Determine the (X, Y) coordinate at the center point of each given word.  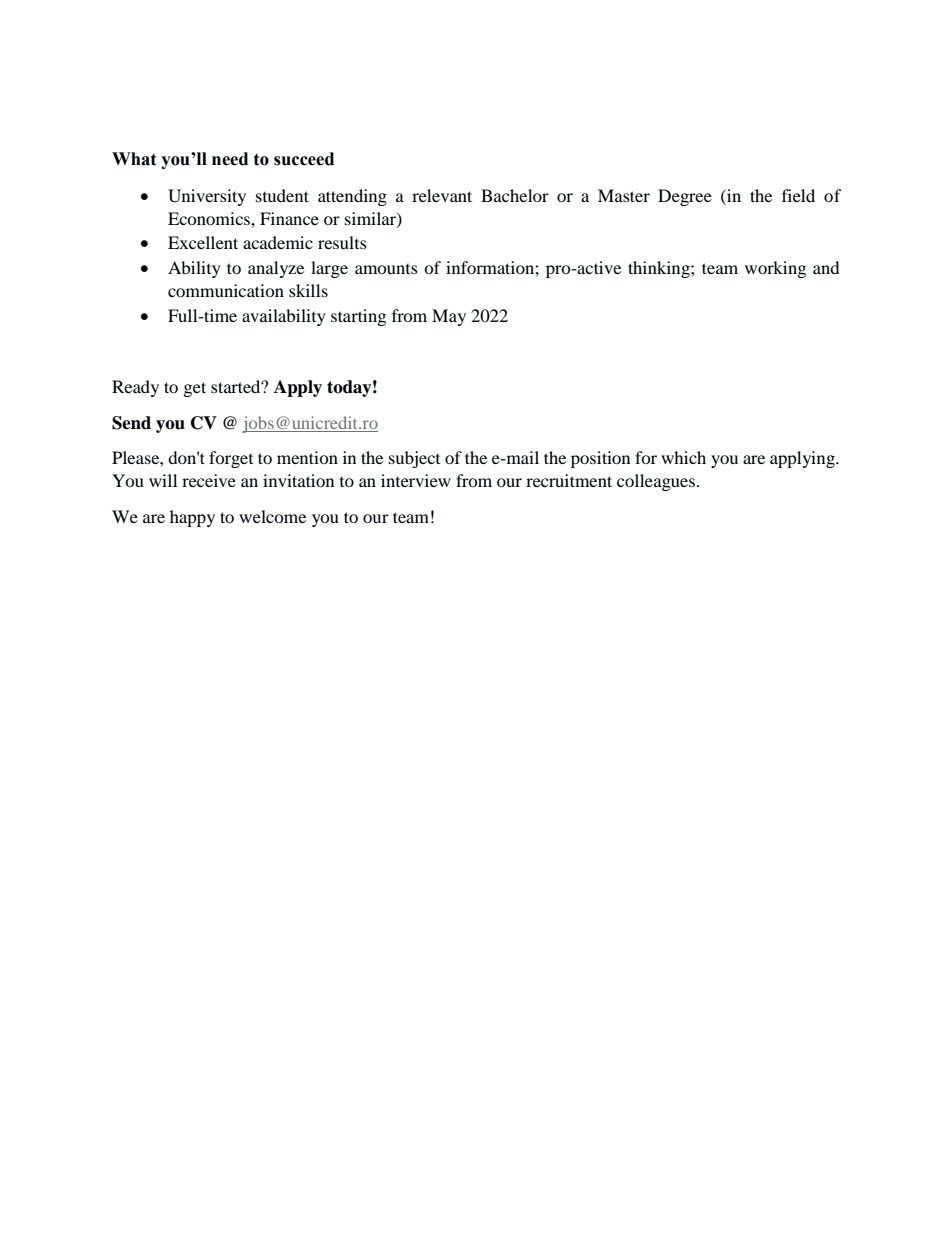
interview (416, 480)
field (798, 195)
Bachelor (515, 195)
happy (192, 518)
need (230, 159)
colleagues (656, 482)
